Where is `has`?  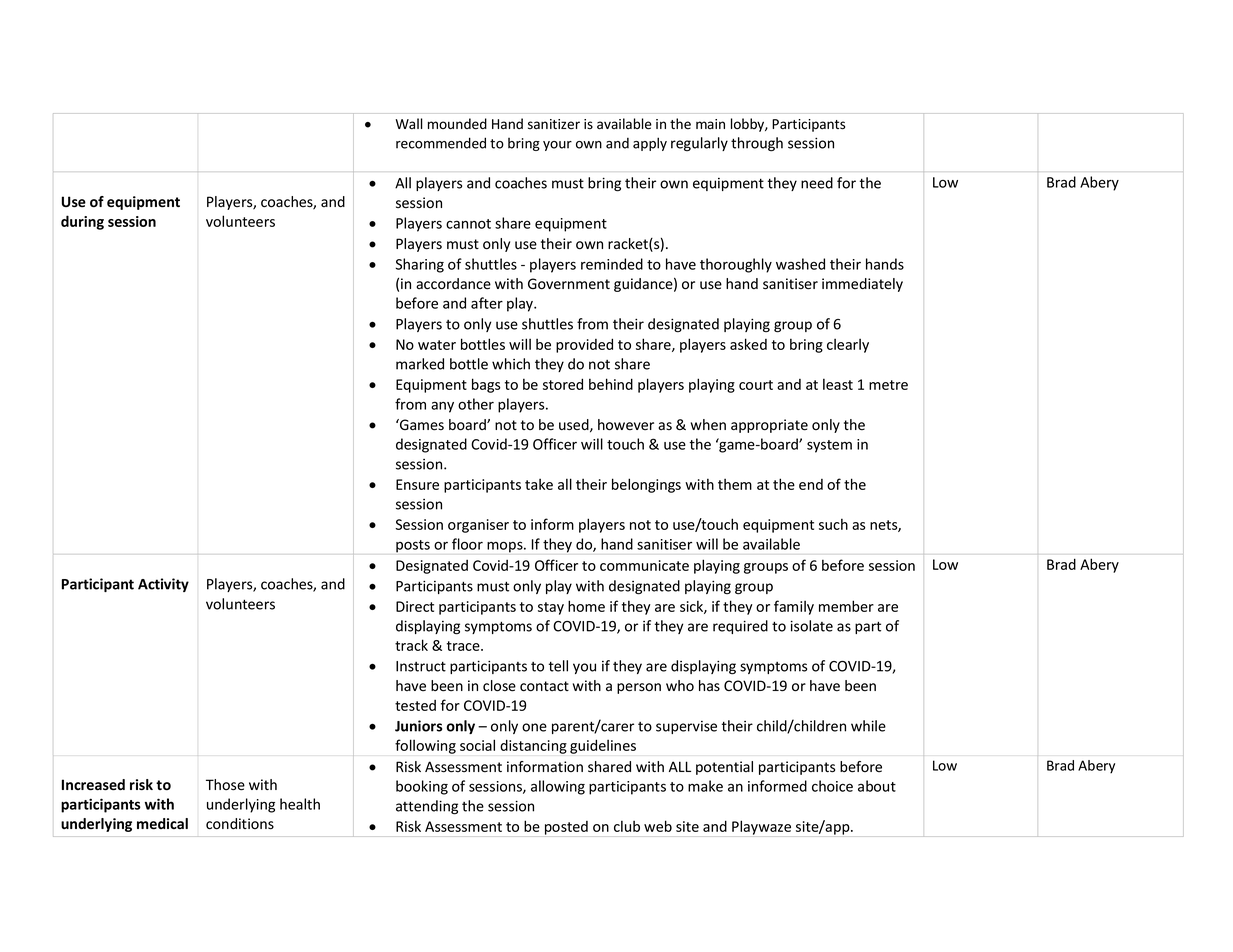 has is located at coordinates (709, 686).
